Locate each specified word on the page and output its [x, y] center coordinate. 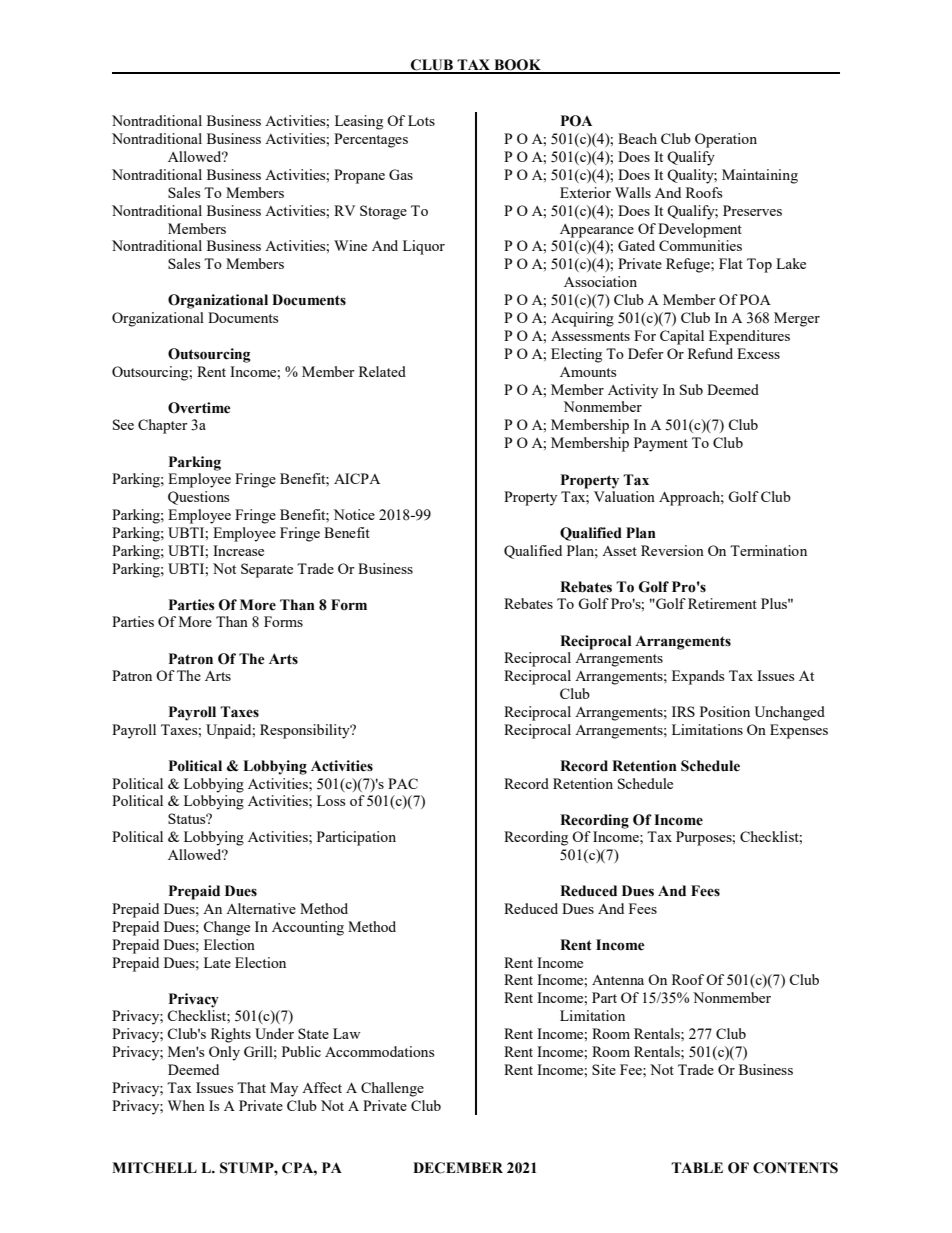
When [186, 1105]
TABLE [697, 1167]
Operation [726, 140]
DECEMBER [458, 1168]
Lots [421, 120]
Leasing [359, 122]
